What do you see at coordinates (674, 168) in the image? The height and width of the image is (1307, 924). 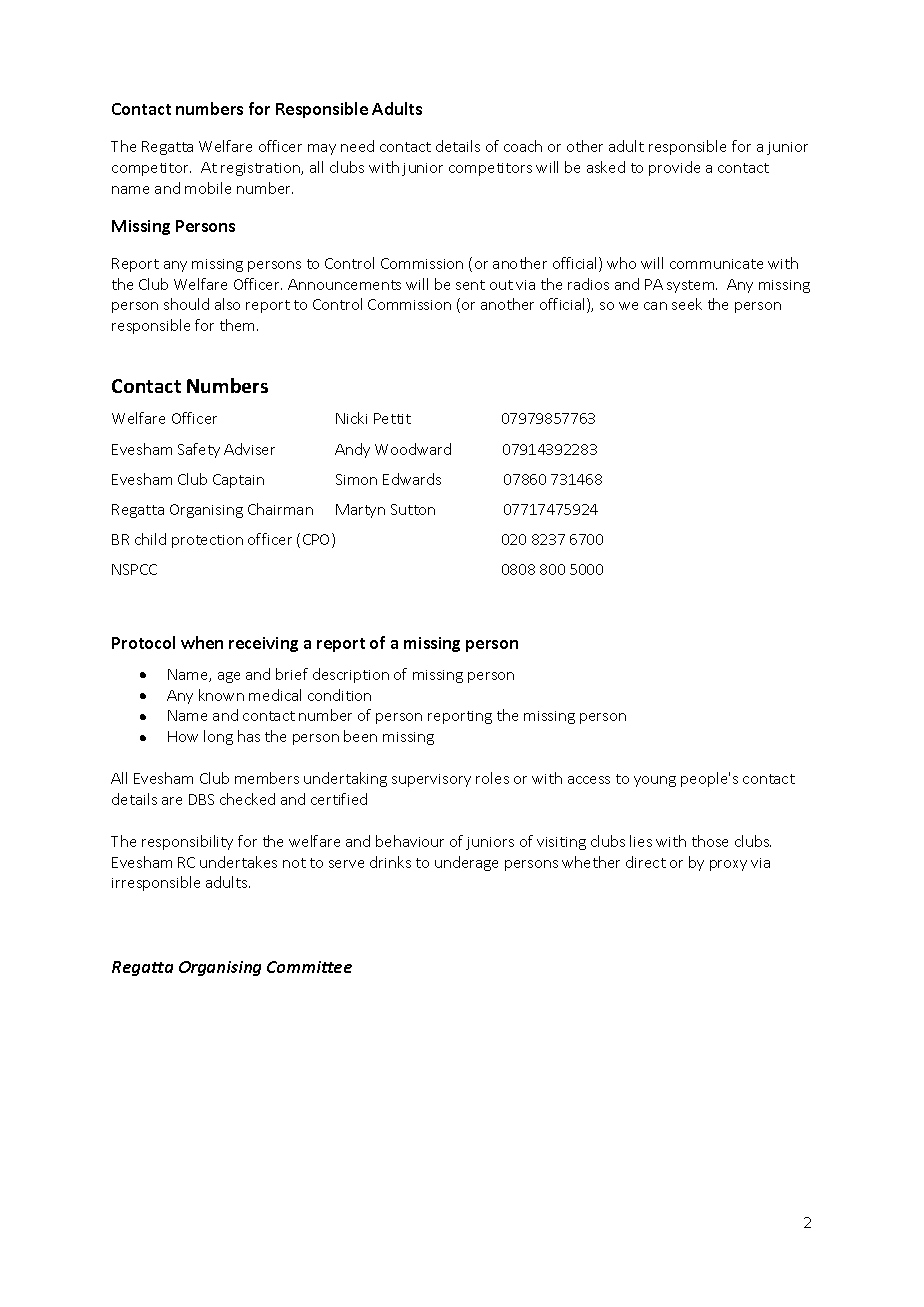 I see `provide` at bounding box center [674, 168].
